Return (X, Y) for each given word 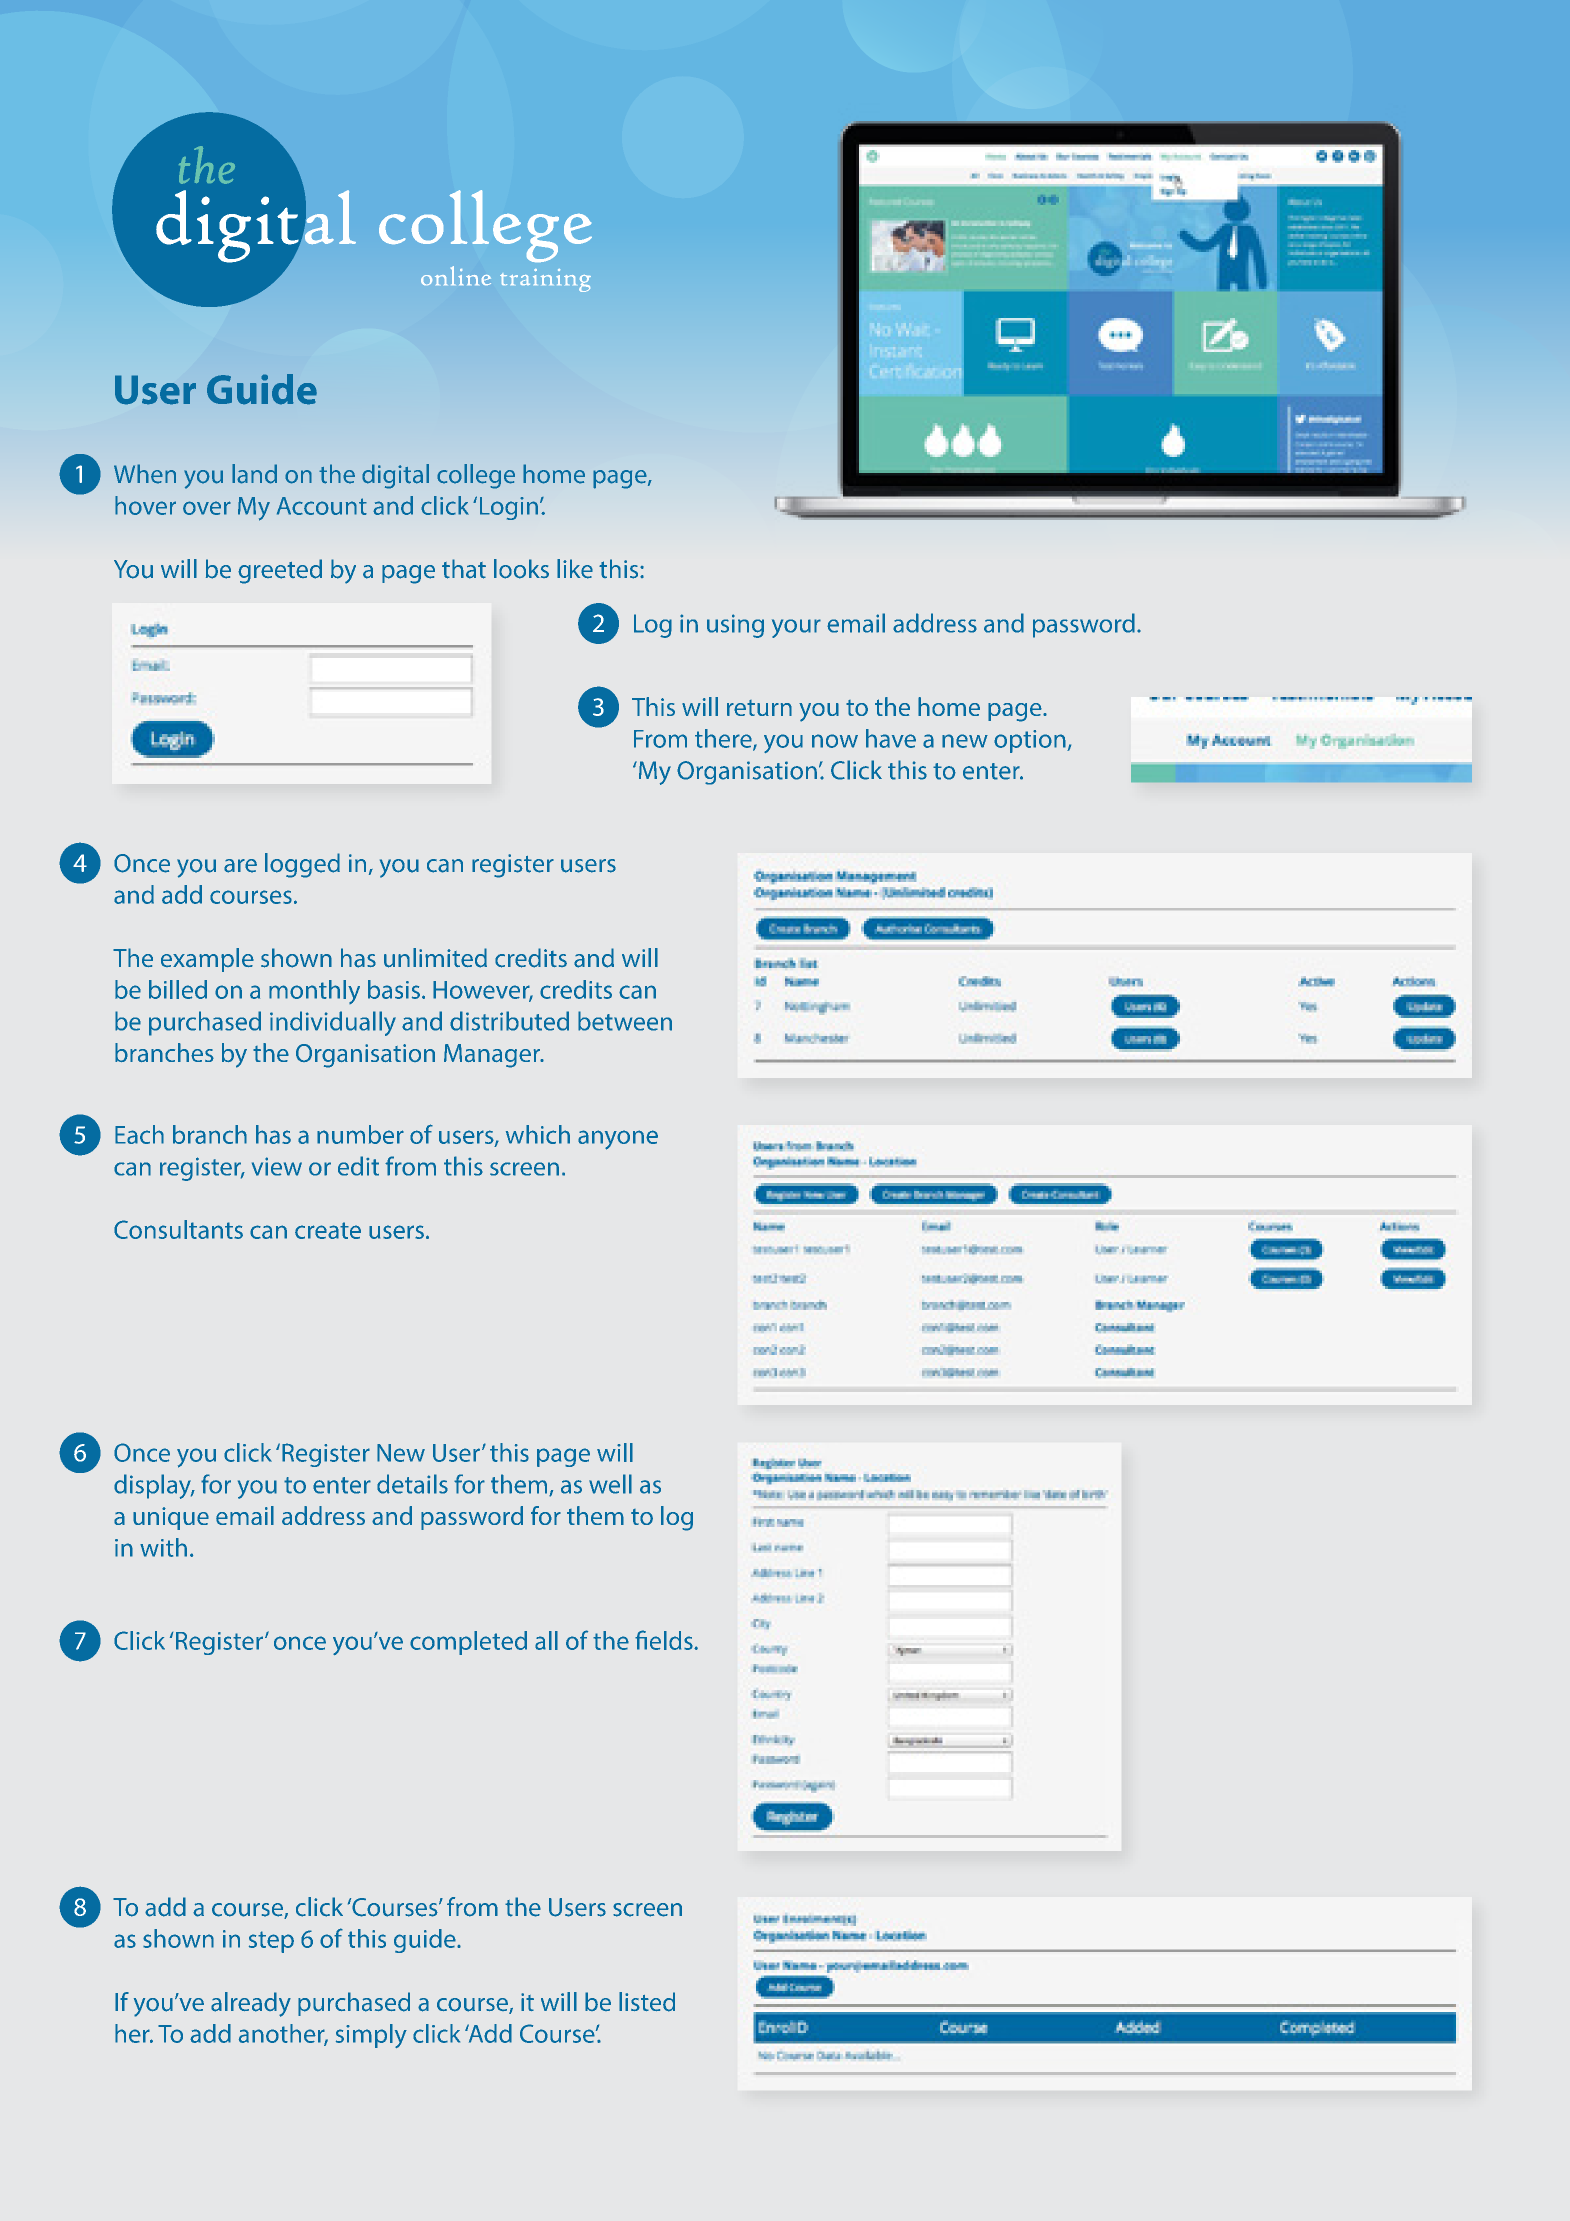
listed (647, 2002)
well (610, 1484)
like (575, 569)
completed (468, 1643)
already (251, 2004)
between (625, 1021)
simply (371, 2036)
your (796, 628)
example (207, 960)
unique (171, 1518)
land (254, 474)
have (891, 738)
